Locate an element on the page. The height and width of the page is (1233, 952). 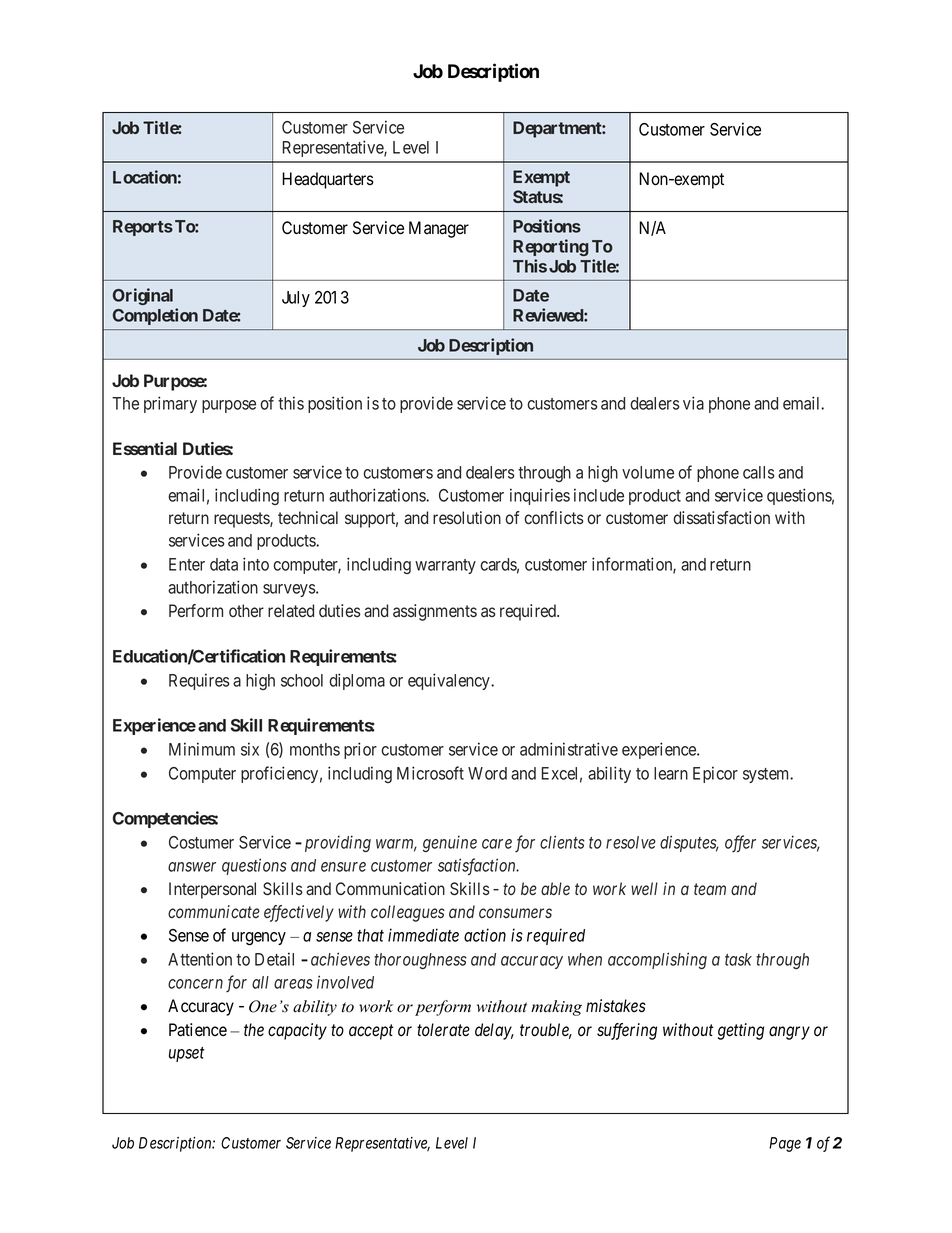
equivalency is located at coordinates (450, 681).
